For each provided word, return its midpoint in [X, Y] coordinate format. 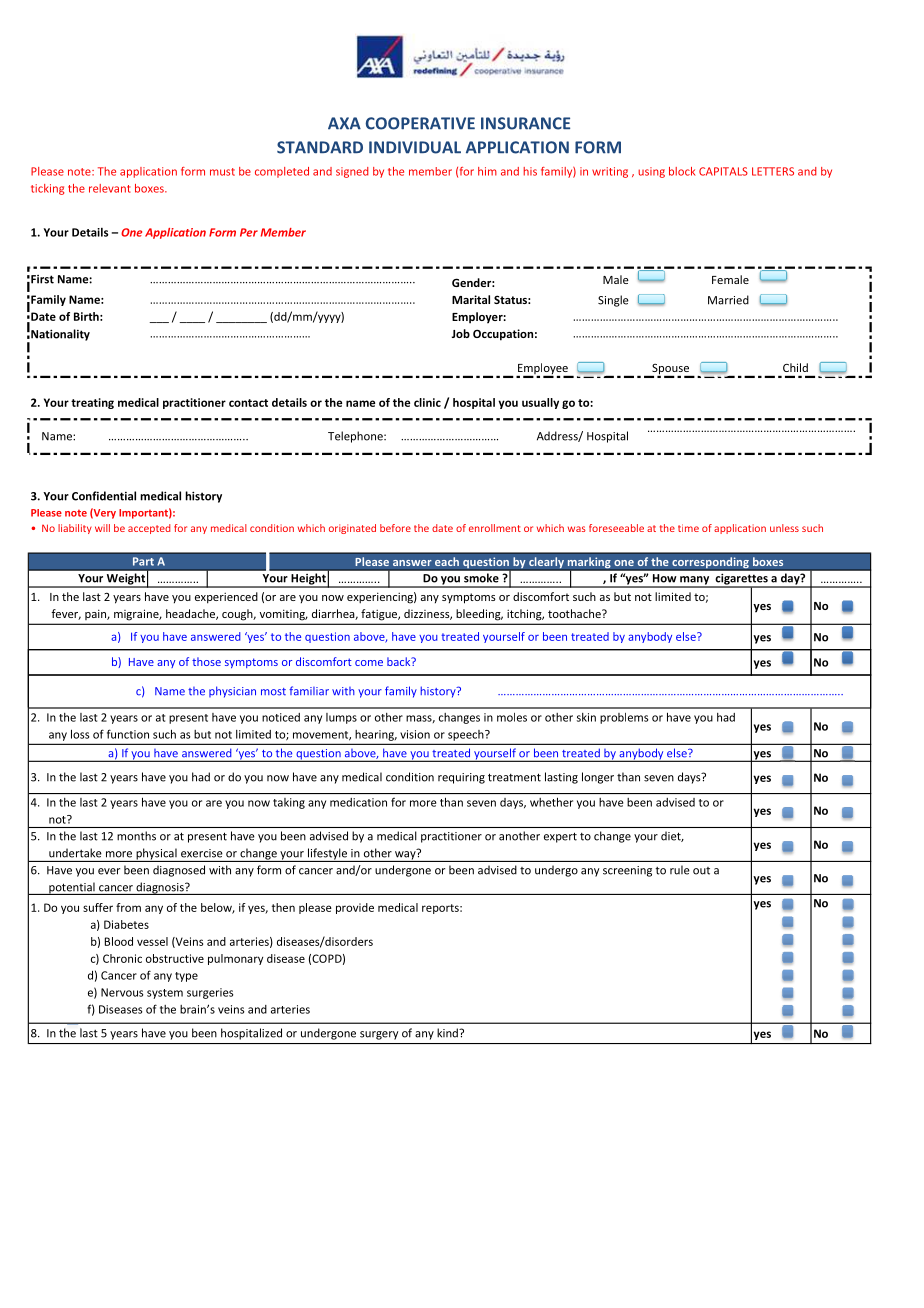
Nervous [122, 992]
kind [448, 1033]
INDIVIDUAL [415, 147]
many [695, 581]
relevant [110, 188]
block [682, 171]
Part [143, 561]
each [447, 562]
